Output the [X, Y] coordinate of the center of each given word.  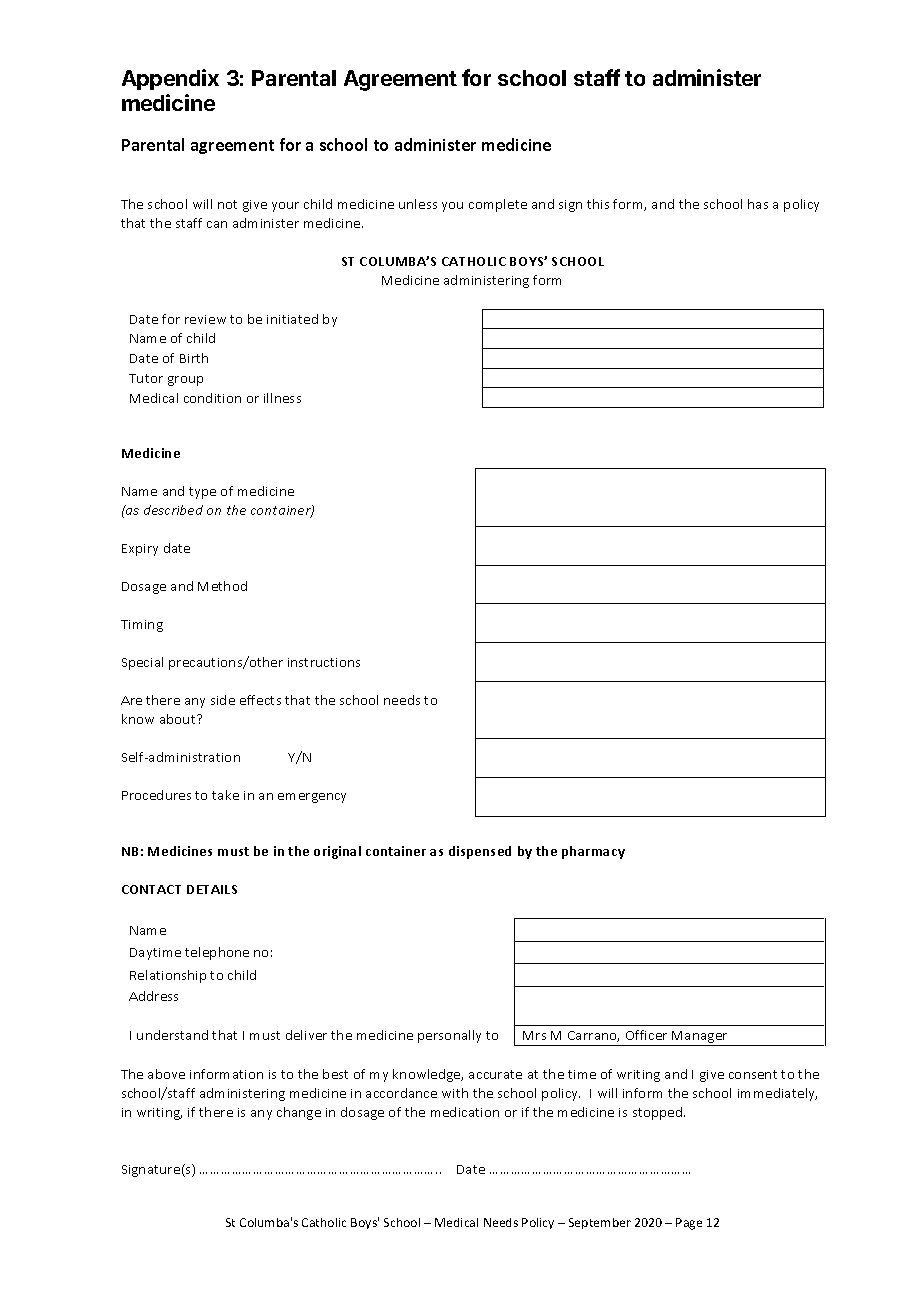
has [758, 204]
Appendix [170, 79]
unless [418, 204]
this [598, 204]
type [202, 493]
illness [282, 398]
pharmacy [593, 852]
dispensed [480, 852]
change [299, 1113]
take [225, 795]
